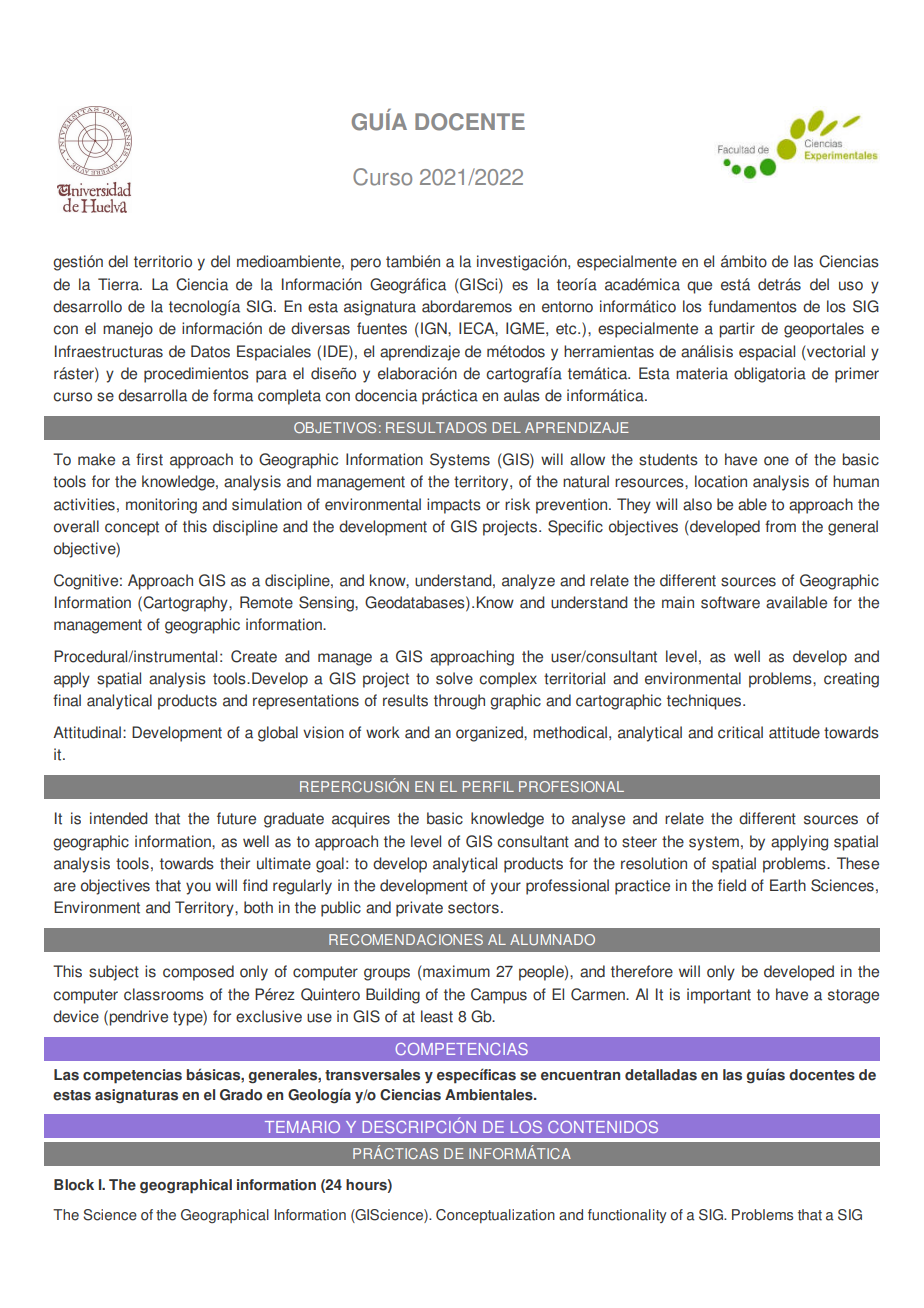 The width and height of the screenshot is (924, 1308). Describe the element at coordinates (119, 284) in the screenshot. I see `Tierra` at that location.
